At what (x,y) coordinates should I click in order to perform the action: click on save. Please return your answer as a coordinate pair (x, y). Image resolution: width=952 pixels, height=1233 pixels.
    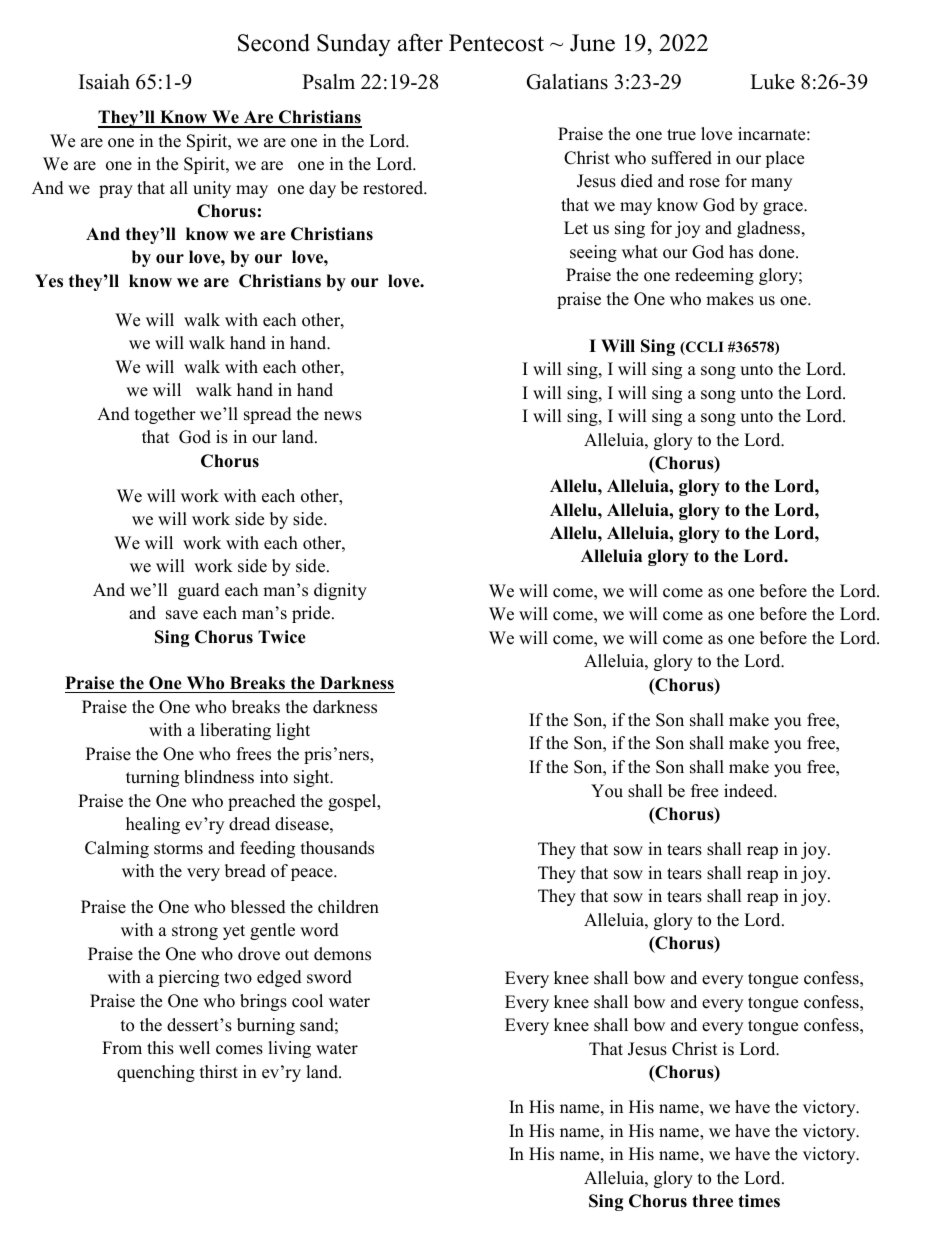
    Looking at the image, I should click on (182, 615).
